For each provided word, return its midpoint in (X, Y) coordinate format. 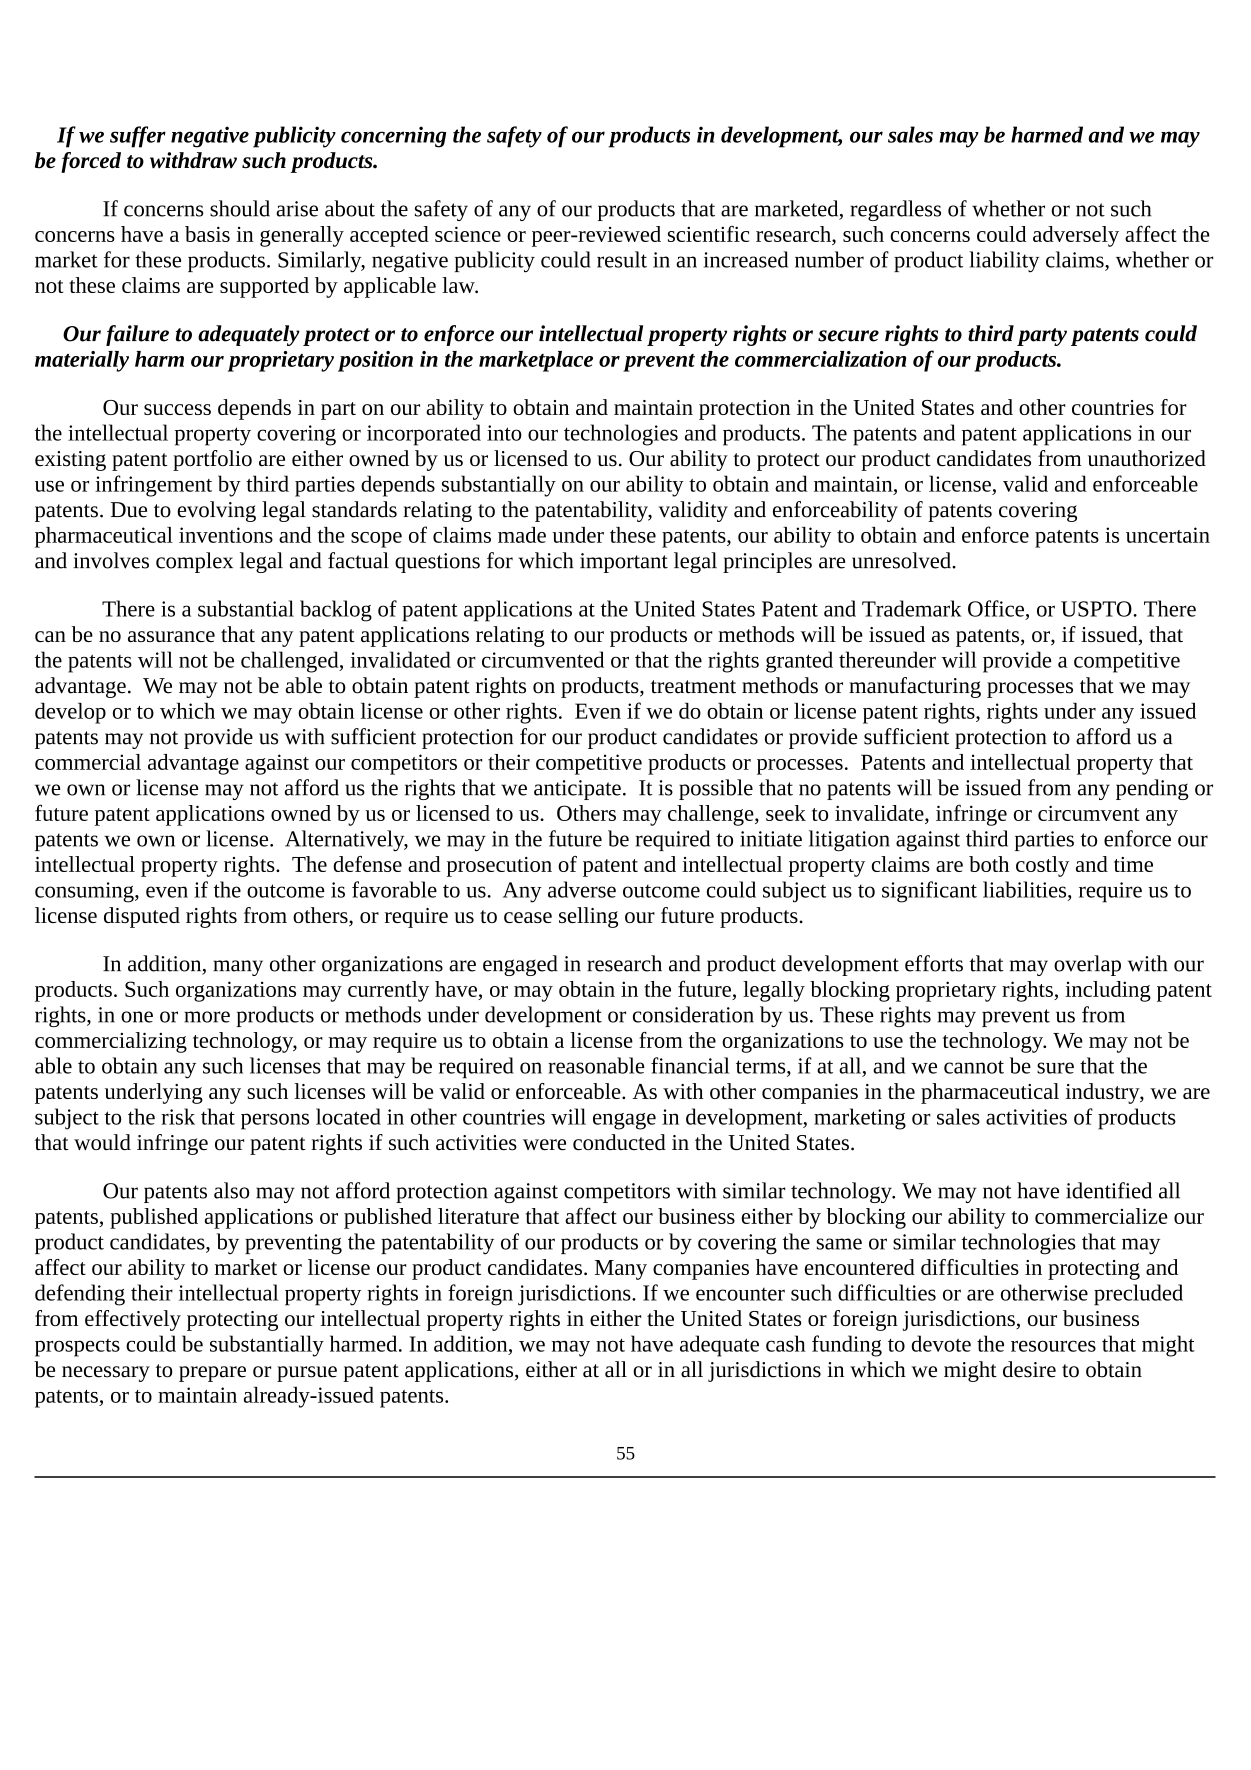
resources (1053, 1346)
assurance (171, 636)
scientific (708, 233)
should (240, 208)
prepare (212, 1374)
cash (786, 1343)
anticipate (577, 790)
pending (1152, 789)
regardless (895, 210)
